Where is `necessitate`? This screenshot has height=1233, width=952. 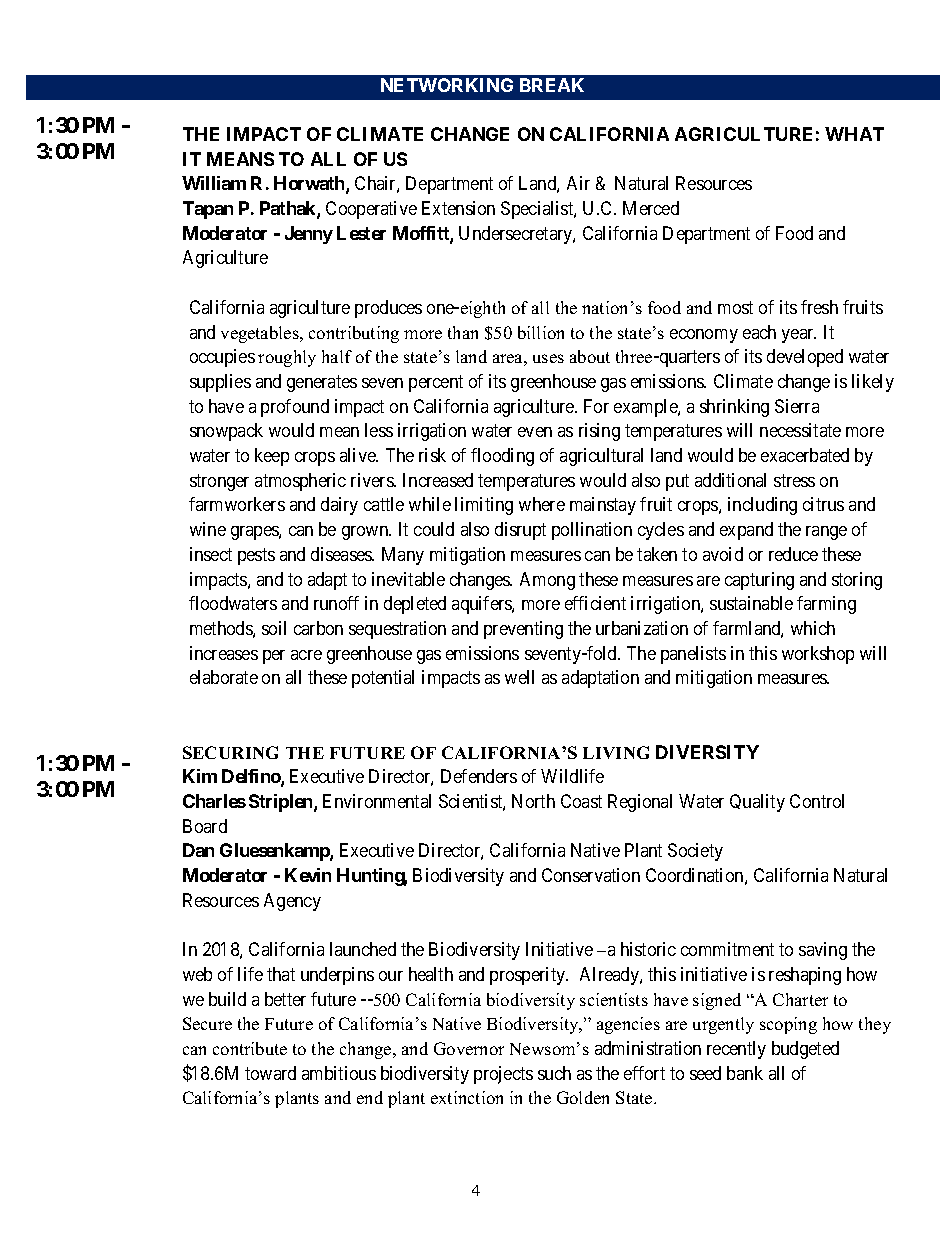
necessitate is located at coordinates (800, 430).
